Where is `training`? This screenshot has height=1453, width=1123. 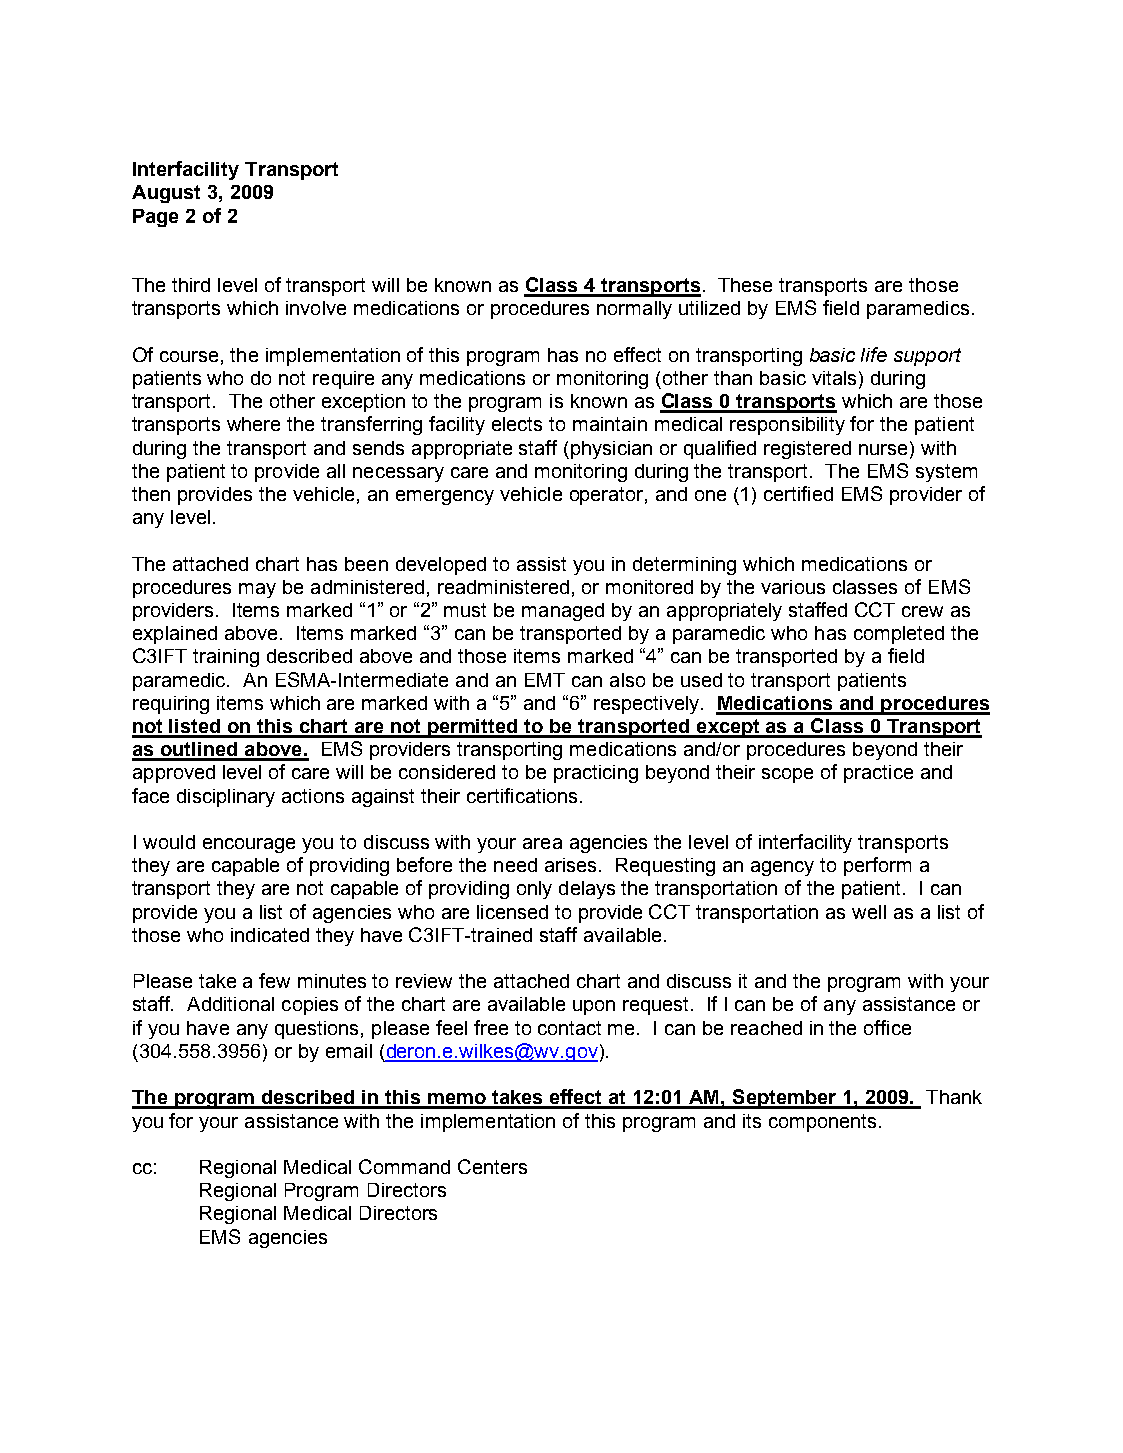
training is located at coordinates (226, 658).
